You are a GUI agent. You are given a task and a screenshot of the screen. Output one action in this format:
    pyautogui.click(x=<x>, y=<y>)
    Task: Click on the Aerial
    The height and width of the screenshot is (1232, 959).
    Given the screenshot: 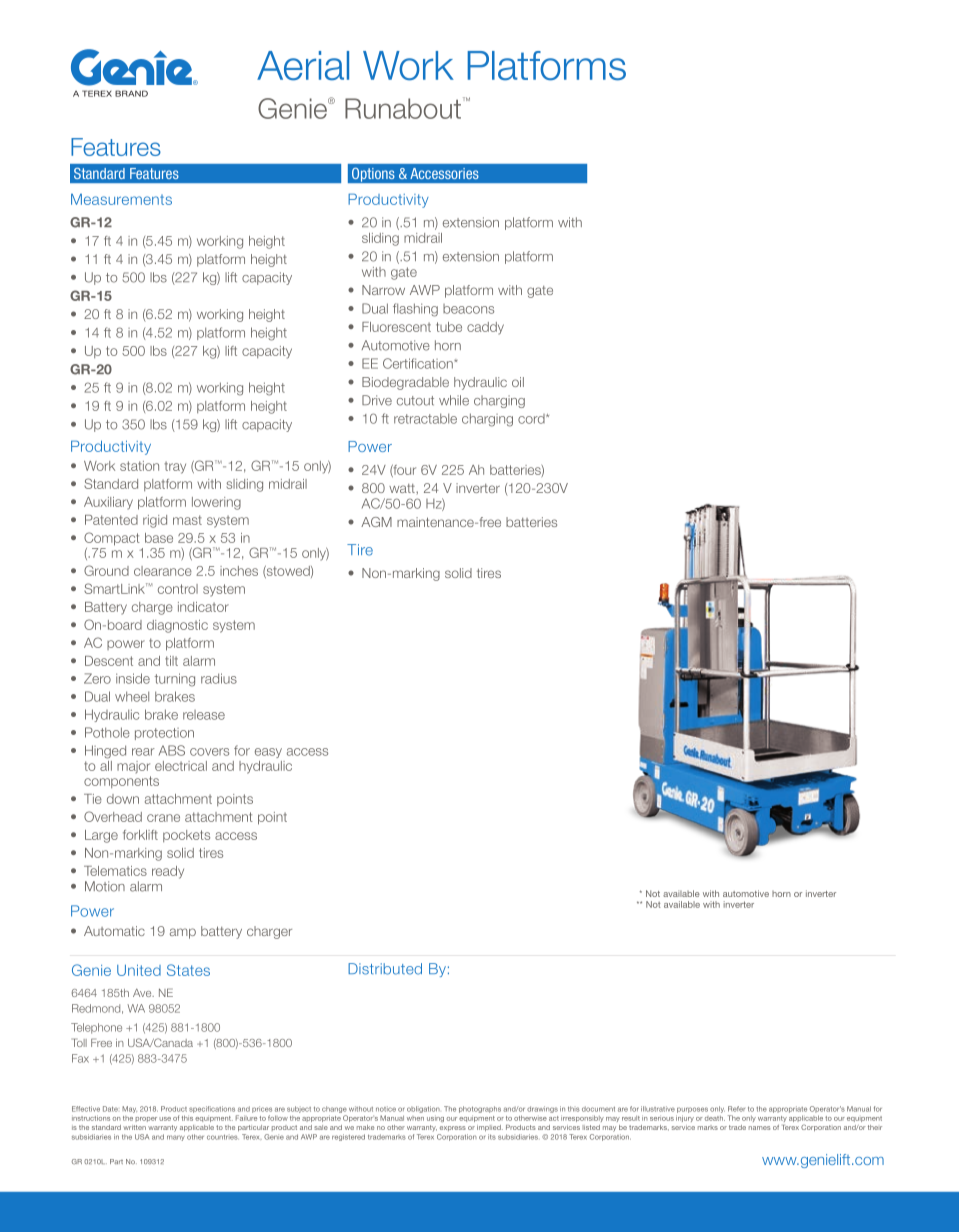 What is the action you would take?
    pyautogui.click(x=303, y=66)
